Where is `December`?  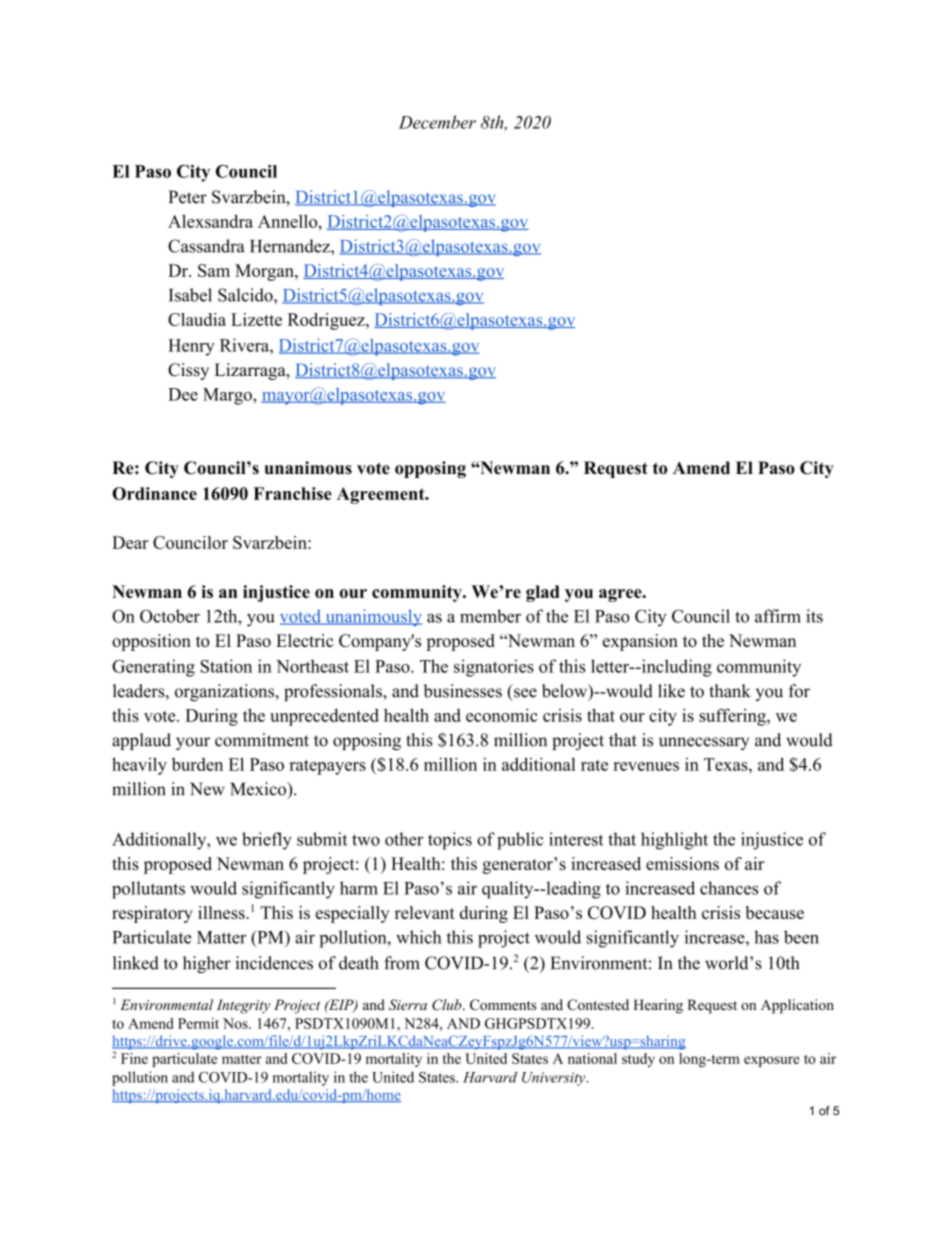 December is located at coordinates (437, 122).
